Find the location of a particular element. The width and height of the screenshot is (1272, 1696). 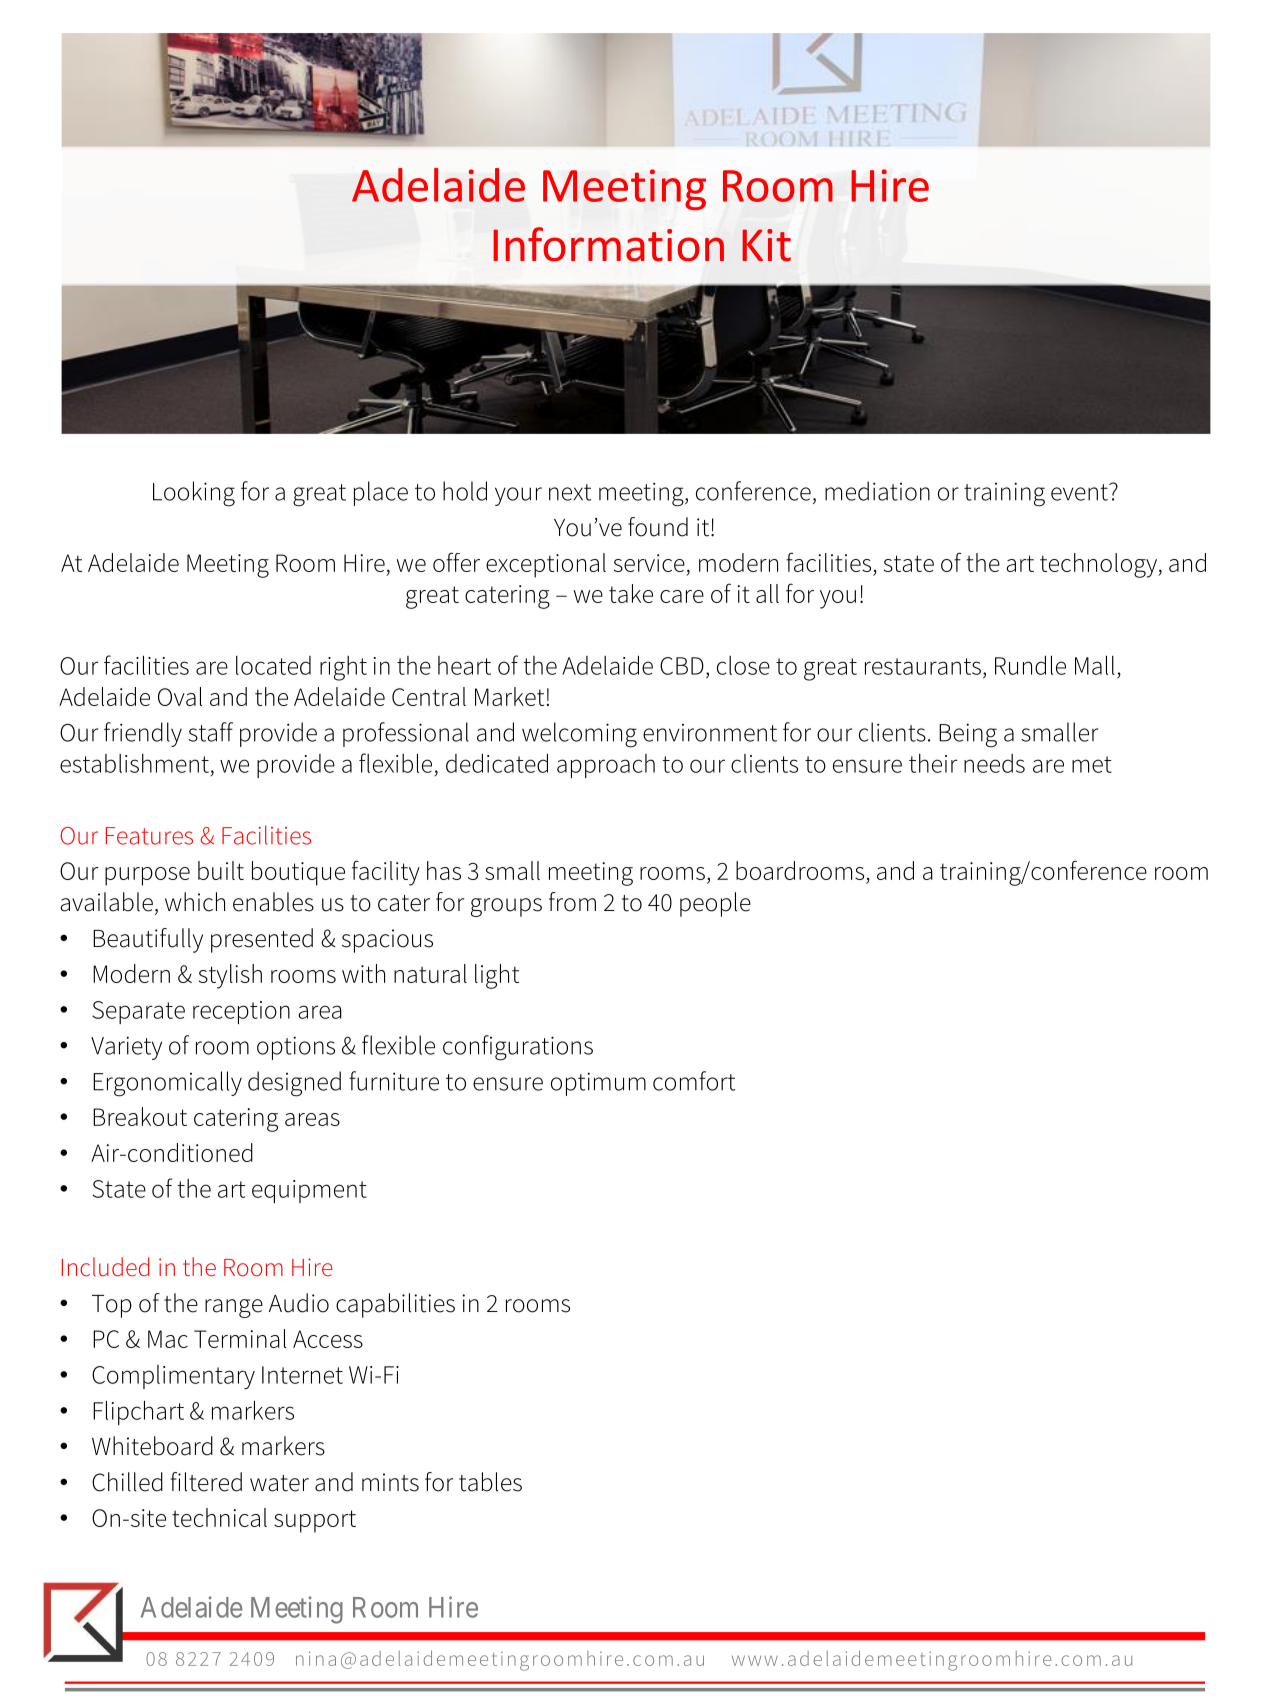

filtered is located at coordinates (206, 1482).
